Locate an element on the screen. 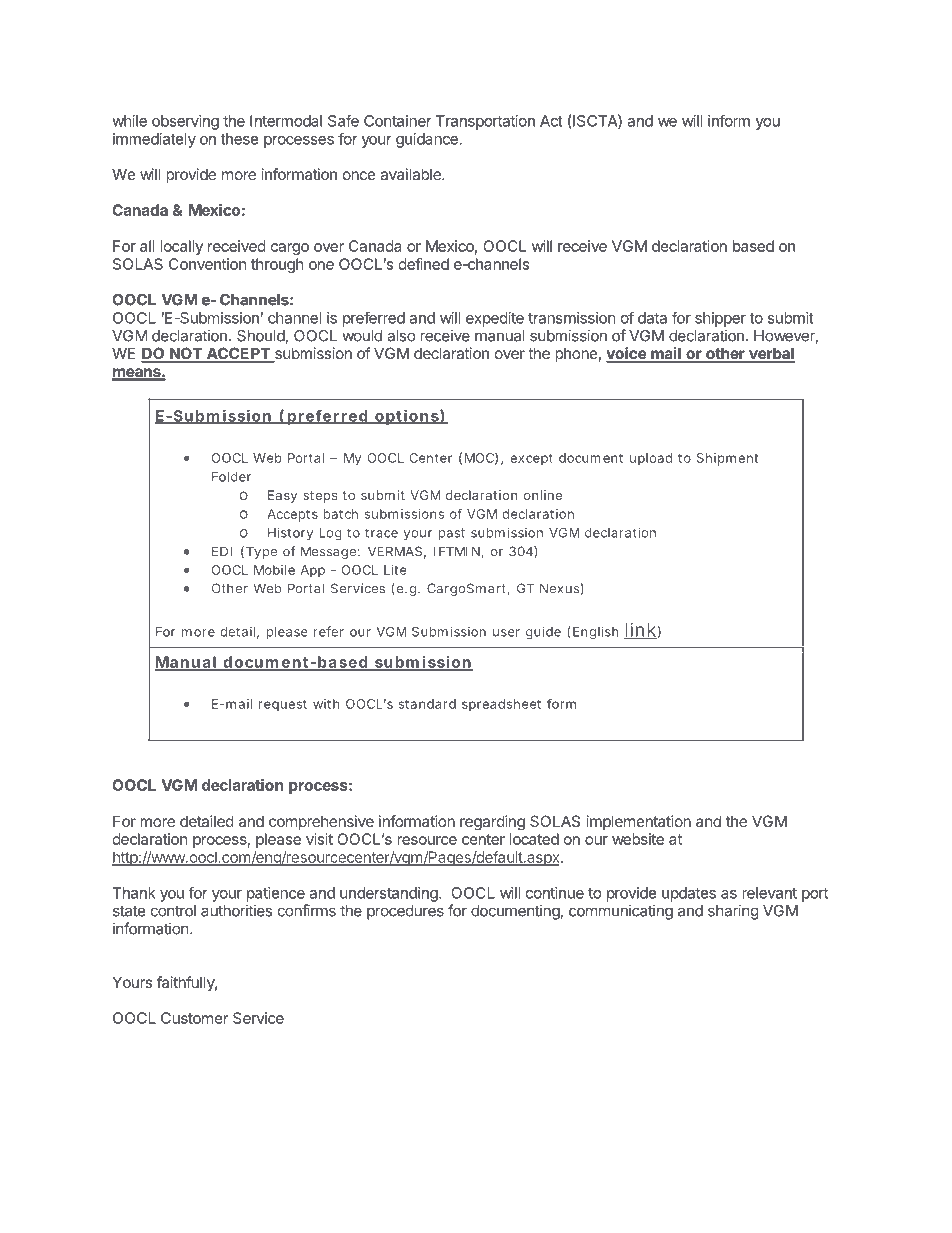 The height and width of the screenshot is (1233, 952). Customer is located at coordinates (194, 1018).
